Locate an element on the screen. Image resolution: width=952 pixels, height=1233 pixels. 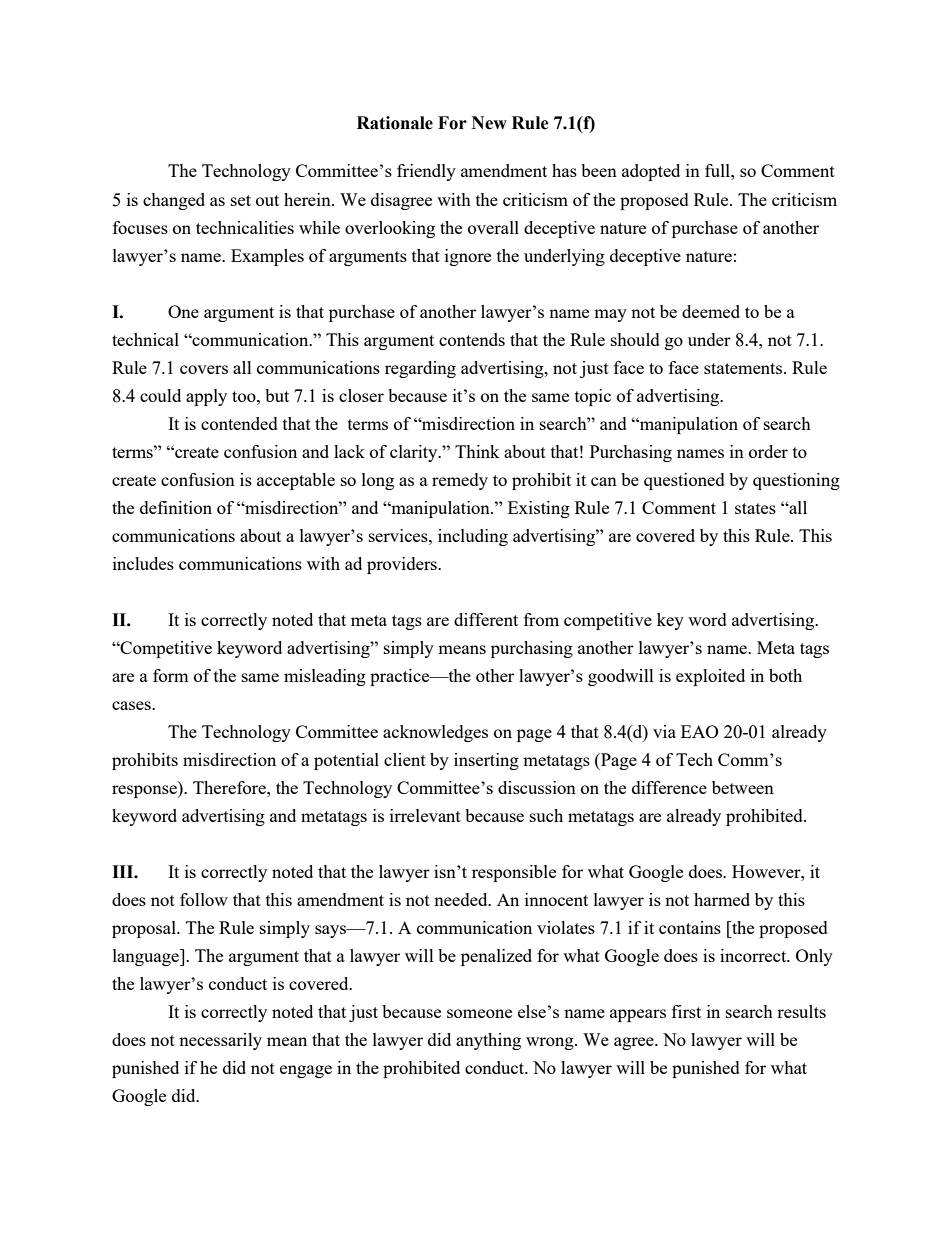
set is located at coordinates (241, 200).
